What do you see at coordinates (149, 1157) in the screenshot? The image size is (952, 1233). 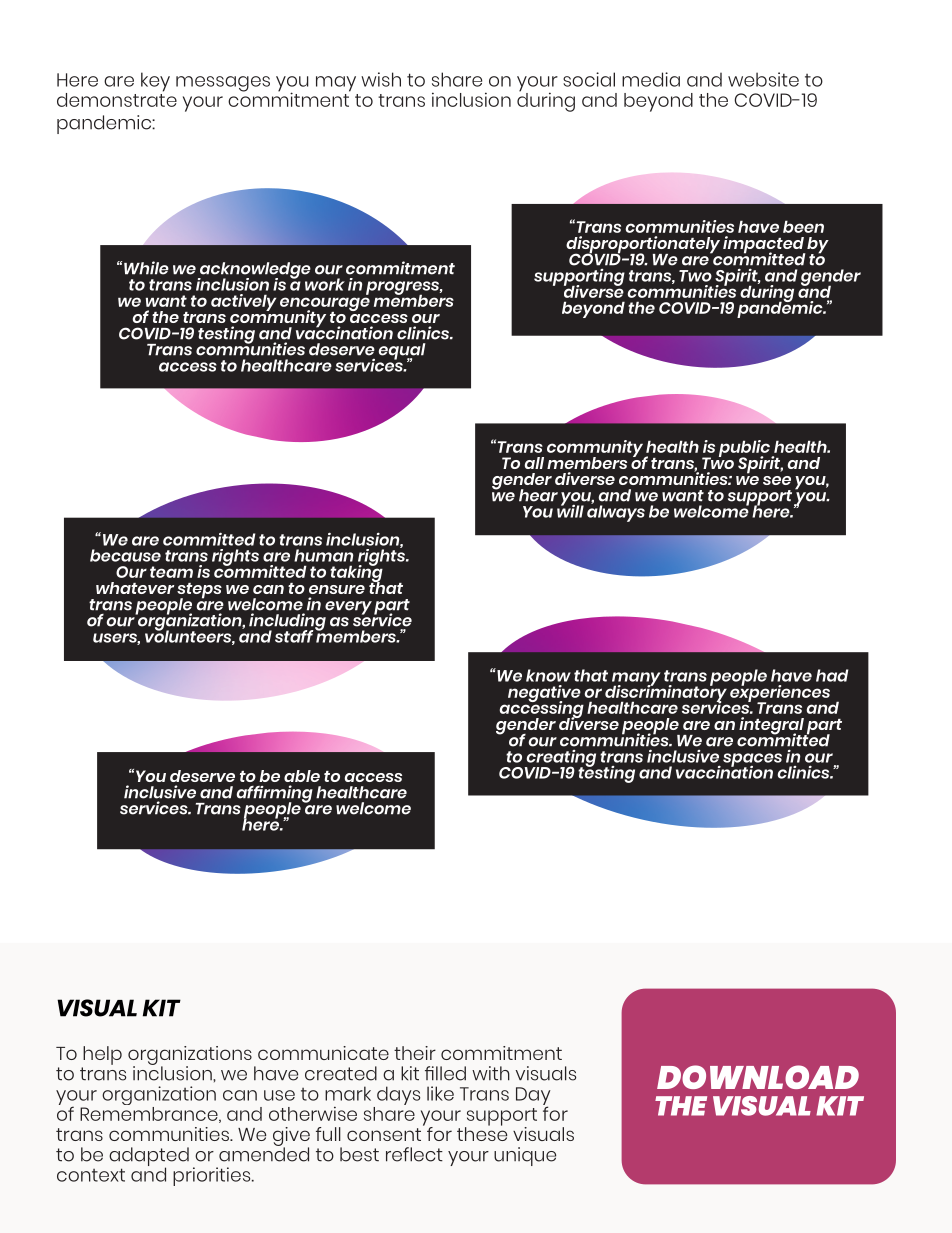 I see `adapted` at bounding box center [149, 1157].
